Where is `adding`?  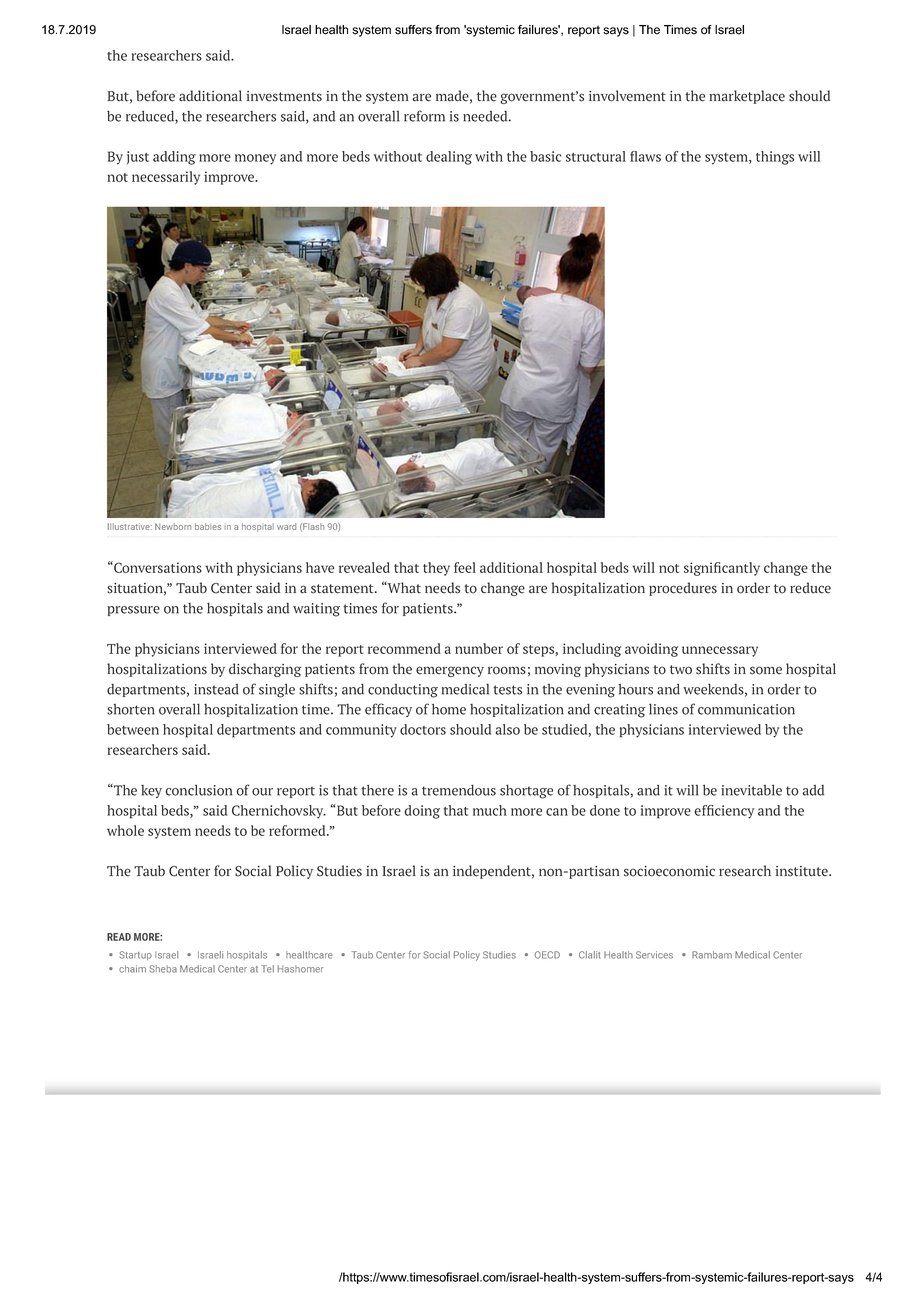 adding is located at coordinates (174, 158).
